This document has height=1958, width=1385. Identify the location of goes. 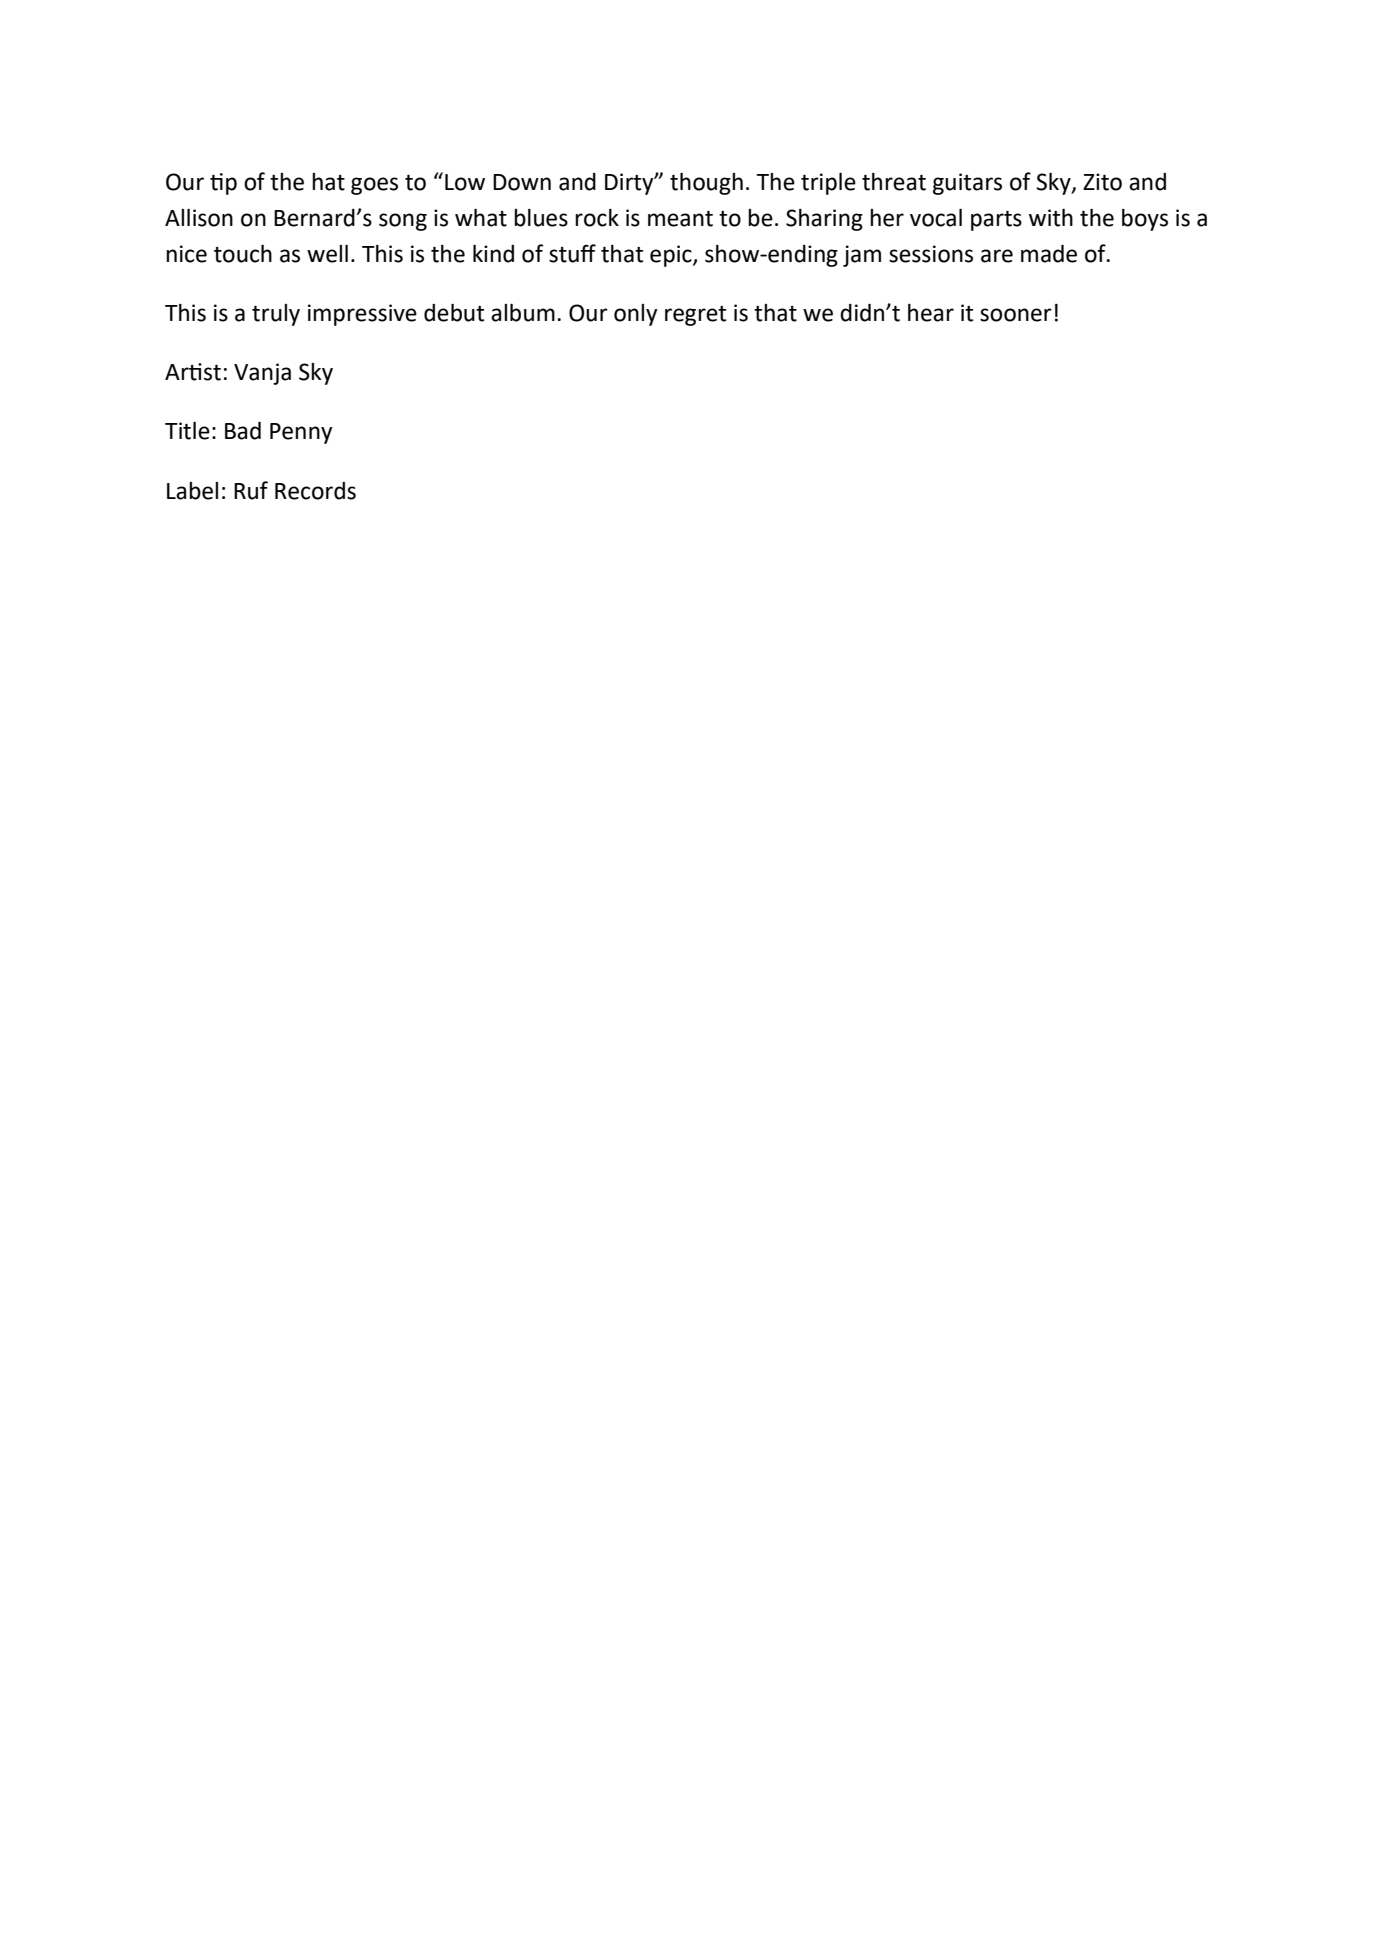
(374, 186).
